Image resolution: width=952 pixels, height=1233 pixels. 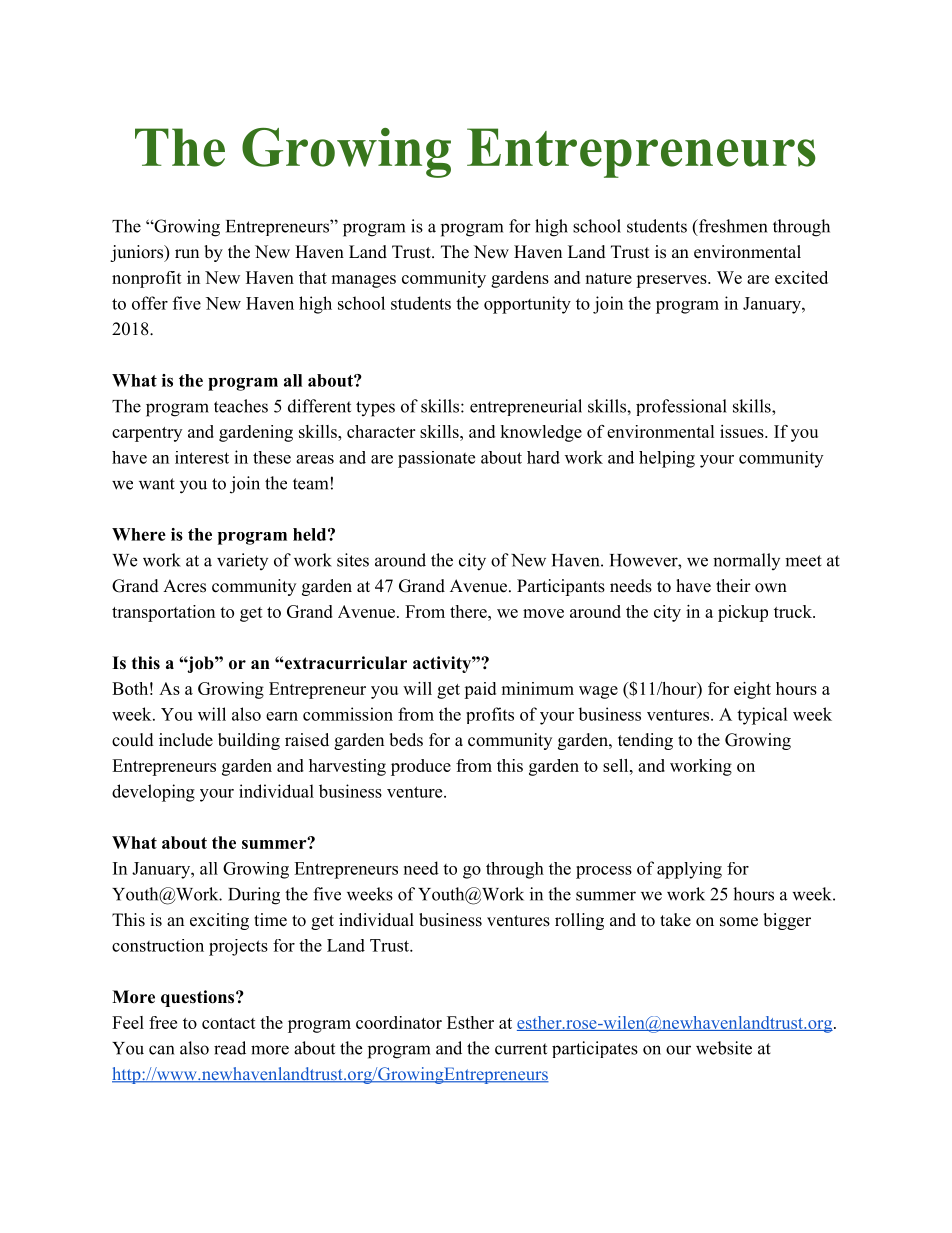 What do you see at coordinates (746, 561) in the document?
I see `normally` at bounding box center [746, 561].
